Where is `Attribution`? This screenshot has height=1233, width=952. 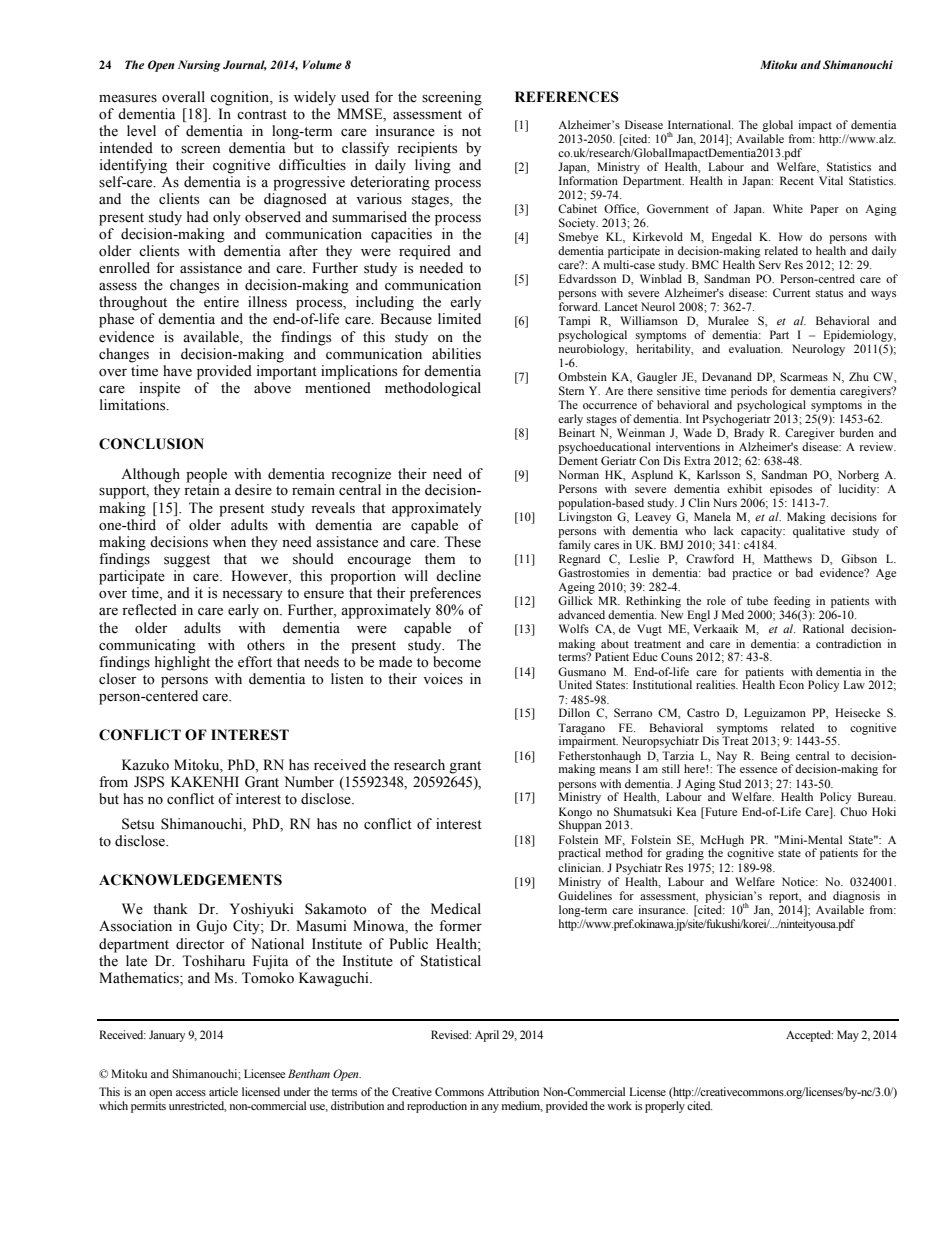 Attribution is located at coordinates (513, 1091).
